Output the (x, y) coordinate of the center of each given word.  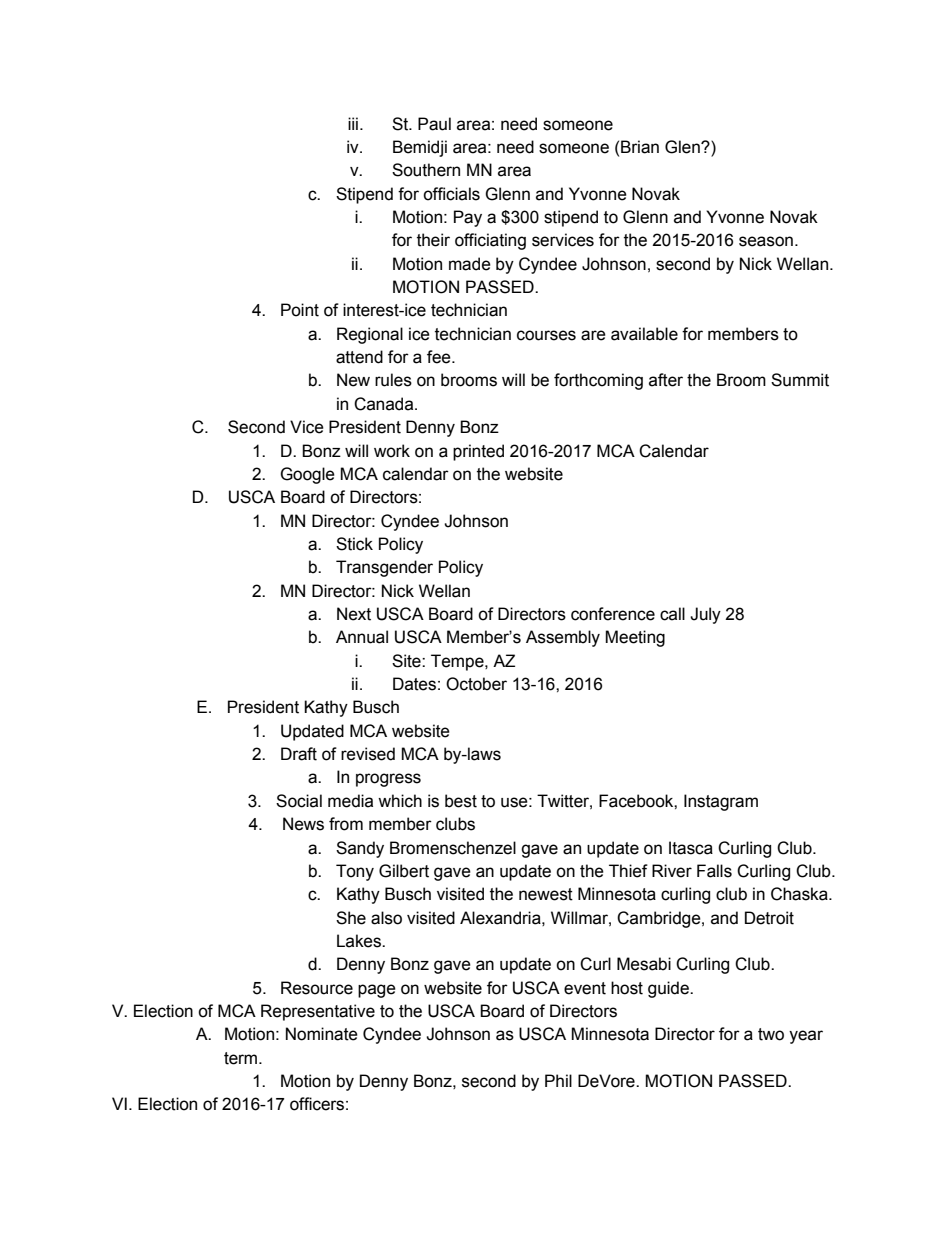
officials (451, 194)
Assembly (563, 638)
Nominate (322, 1034)
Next (354, 614)
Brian (640, 147)
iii (353, 123)
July (705, 615)
